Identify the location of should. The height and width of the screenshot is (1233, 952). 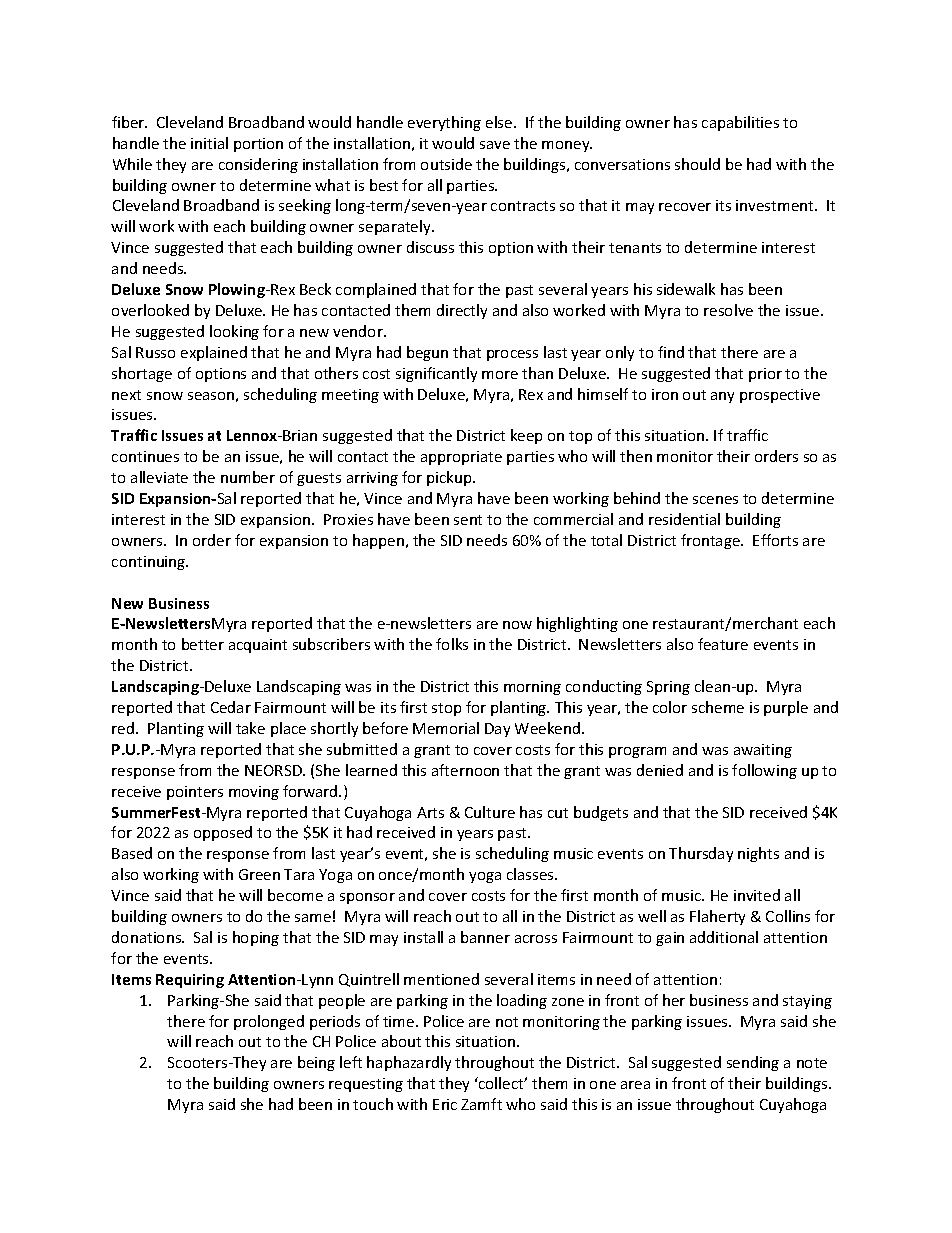
(697, 164).
